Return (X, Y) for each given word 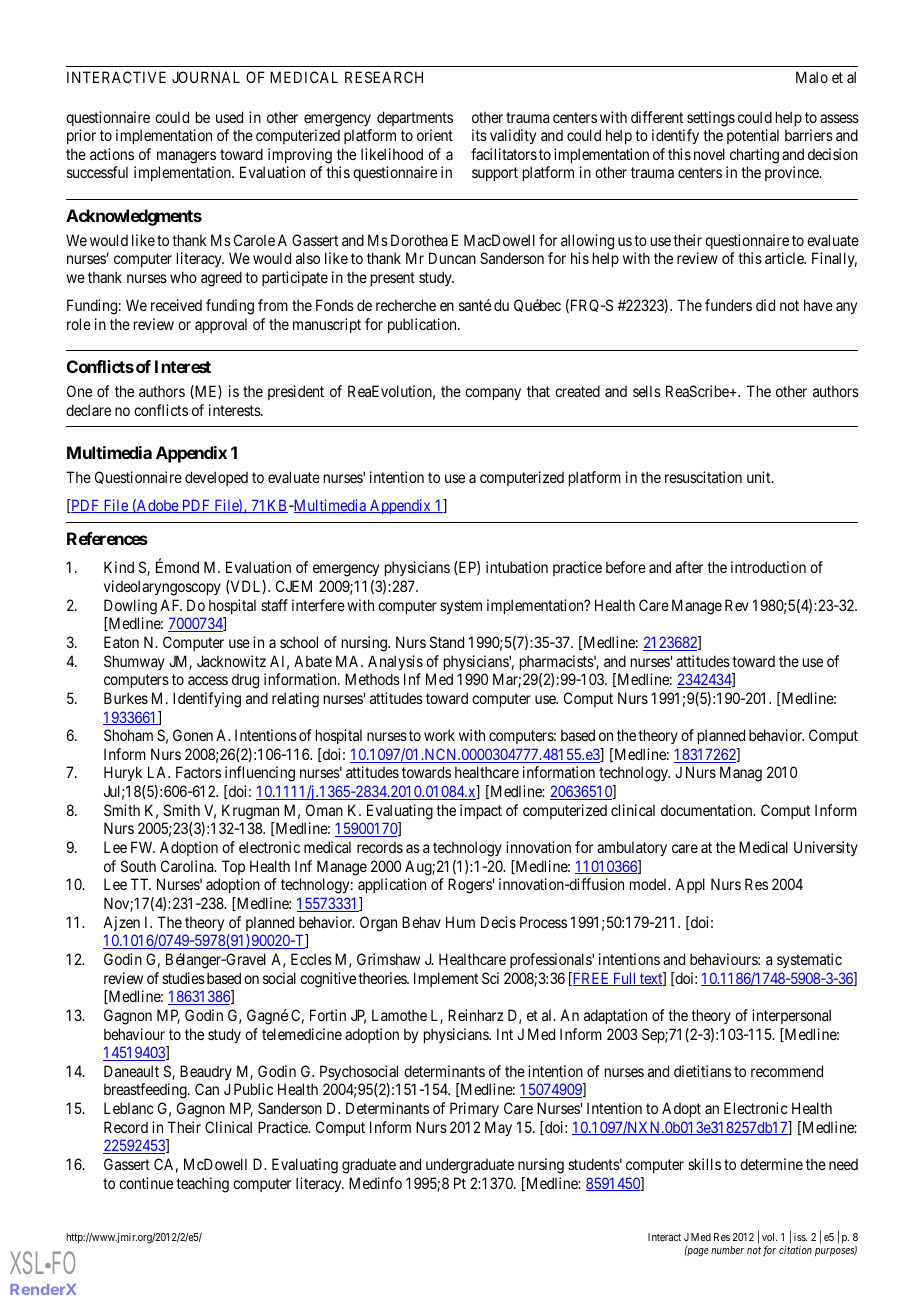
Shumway (134, 662)
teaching (202, 1185)
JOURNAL (206, 77)
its (479, 135)
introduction (768, 567)
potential (753, 136)
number (727, 1250)
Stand (447, 642)
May (498, 1128)
